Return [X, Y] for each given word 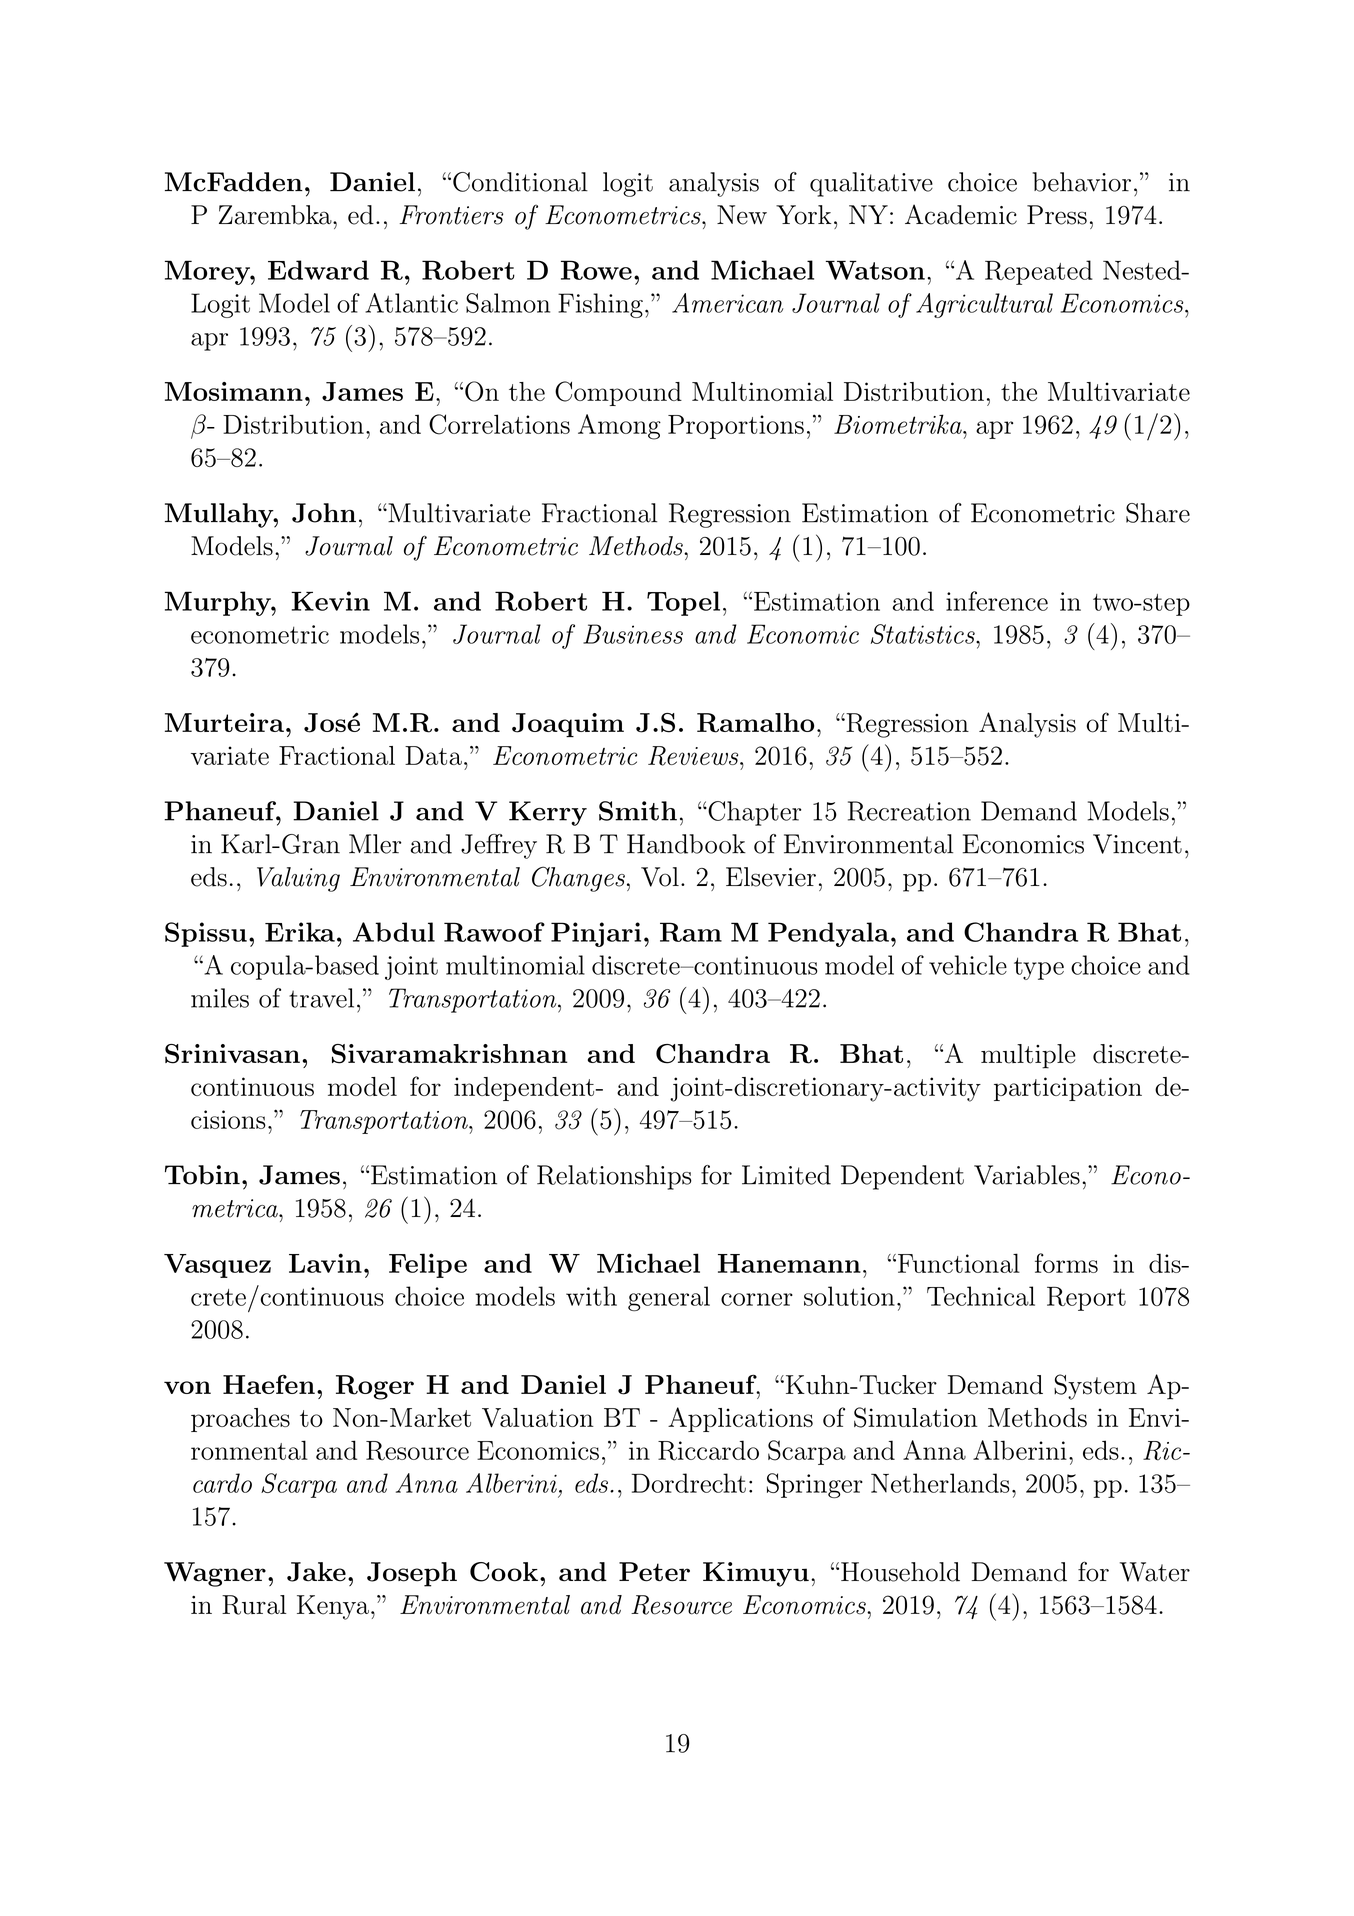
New [742, 215]
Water [1155, 1572]
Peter [654, 1572]
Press [1057, 215]
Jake [316, 1572]
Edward [318, 270]
